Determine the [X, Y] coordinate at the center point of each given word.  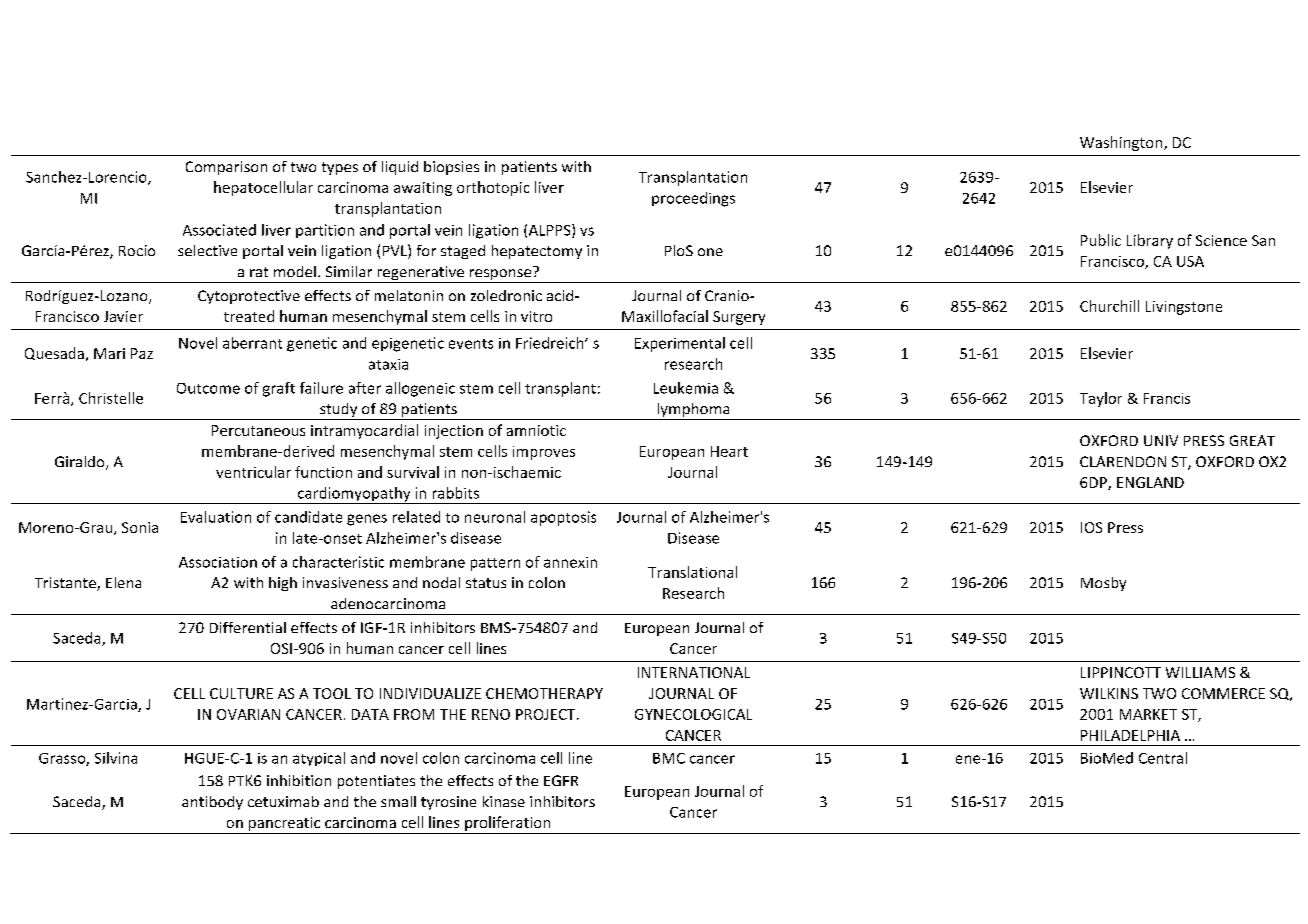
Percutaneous [258, 430]
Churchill [1109, 306]
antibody [212, 803]
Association [218, 562]
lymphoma [693, 411]
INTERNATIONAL [694, 672]
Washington [1122, 143]
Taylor [1101, 399]
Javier [123, 316]
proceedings [693, 199]
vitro [536, 316]
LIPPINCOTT [1121, 672]
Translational [692, 572]
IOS [1091, 527]
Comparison [226, 168]
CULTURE [241, 693]
